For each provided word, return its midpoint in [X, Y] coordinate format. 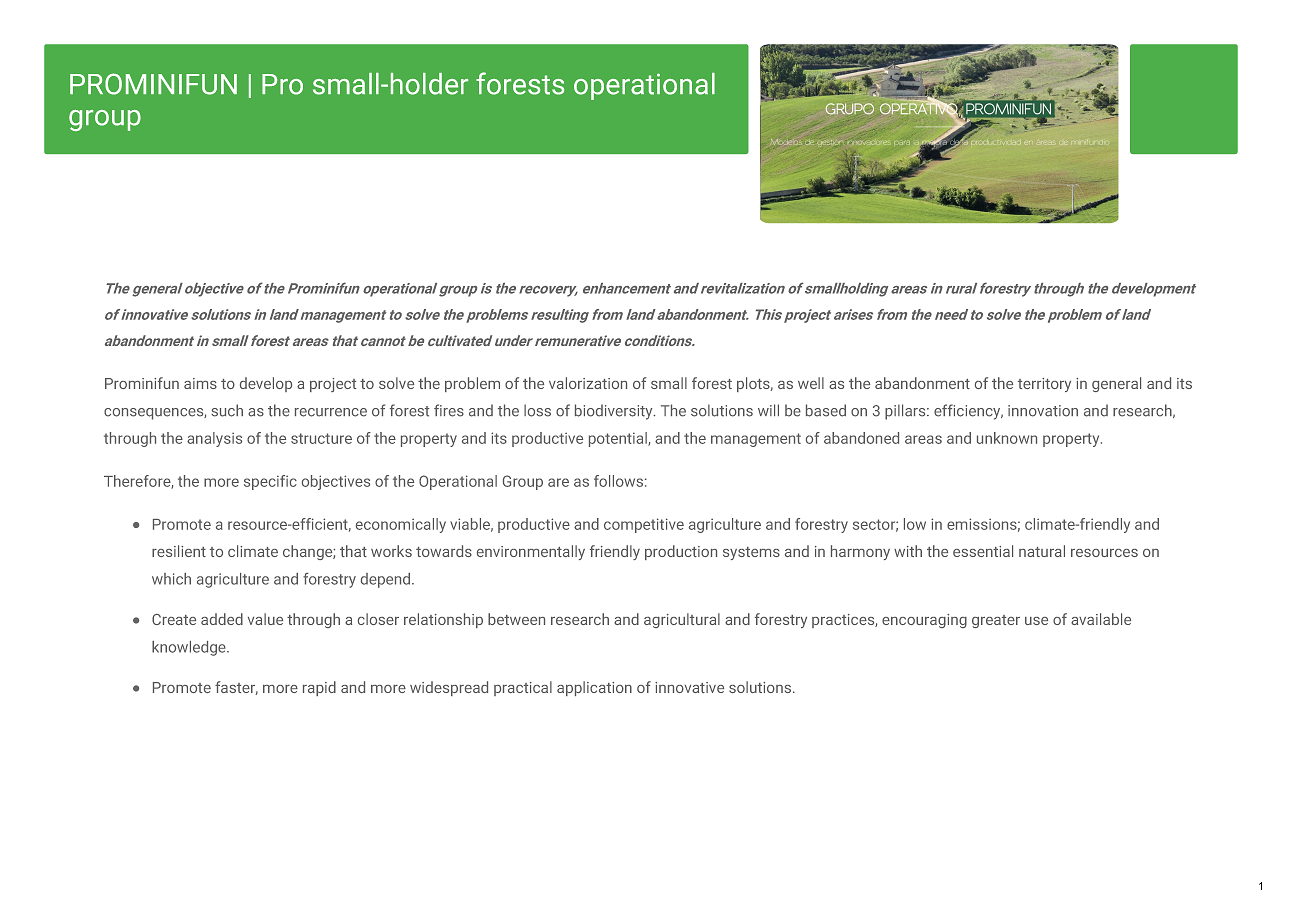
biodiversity [615, 412]
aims [200, 383]
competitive [644, 525]
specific [270, 482]
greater [996, 621]
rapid [319, 688]
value [265, 619]
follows [618, 481]
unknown [1007, 438]
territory [1044, 385]
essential [983, 551]
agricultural [682, 620]
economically [401, 525]
